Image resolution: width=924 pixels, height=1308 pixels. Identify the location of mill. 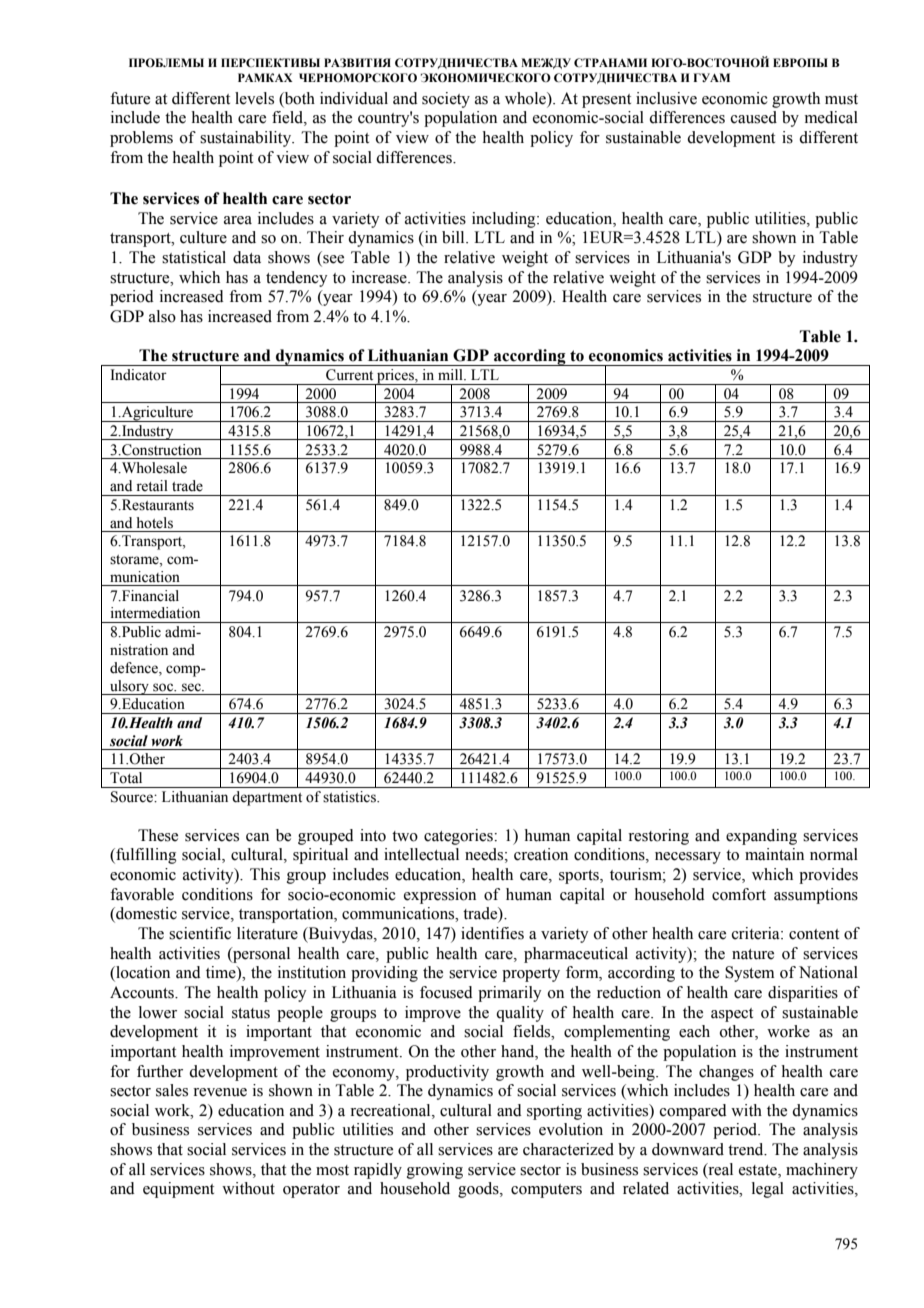
(451, 374).
